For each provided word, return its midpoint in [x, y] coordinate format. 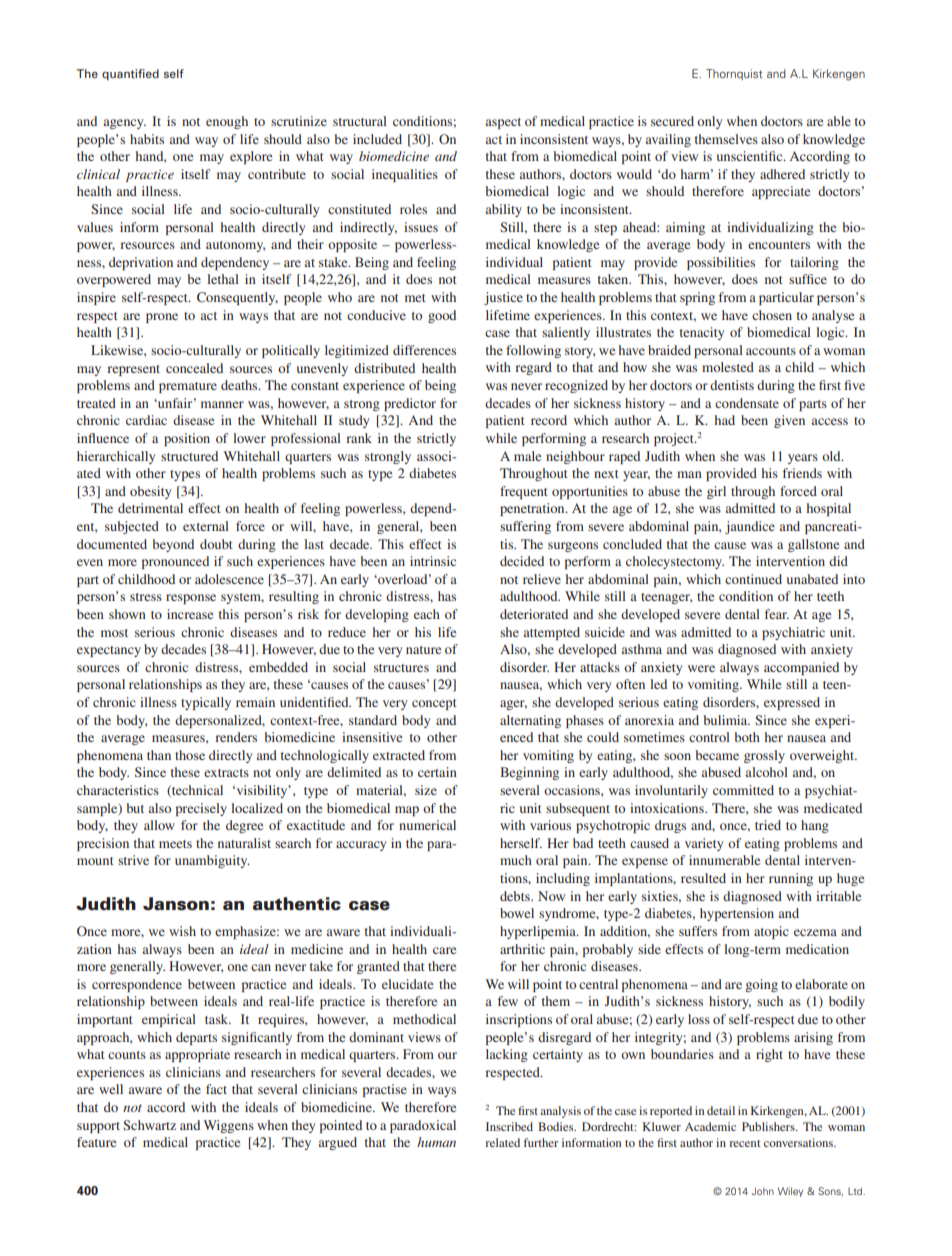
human [436, 1142]
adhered [782, 174]
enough [227, 122]
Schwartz [149, 1125]
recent [745, 1143]
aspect [503, 123]
